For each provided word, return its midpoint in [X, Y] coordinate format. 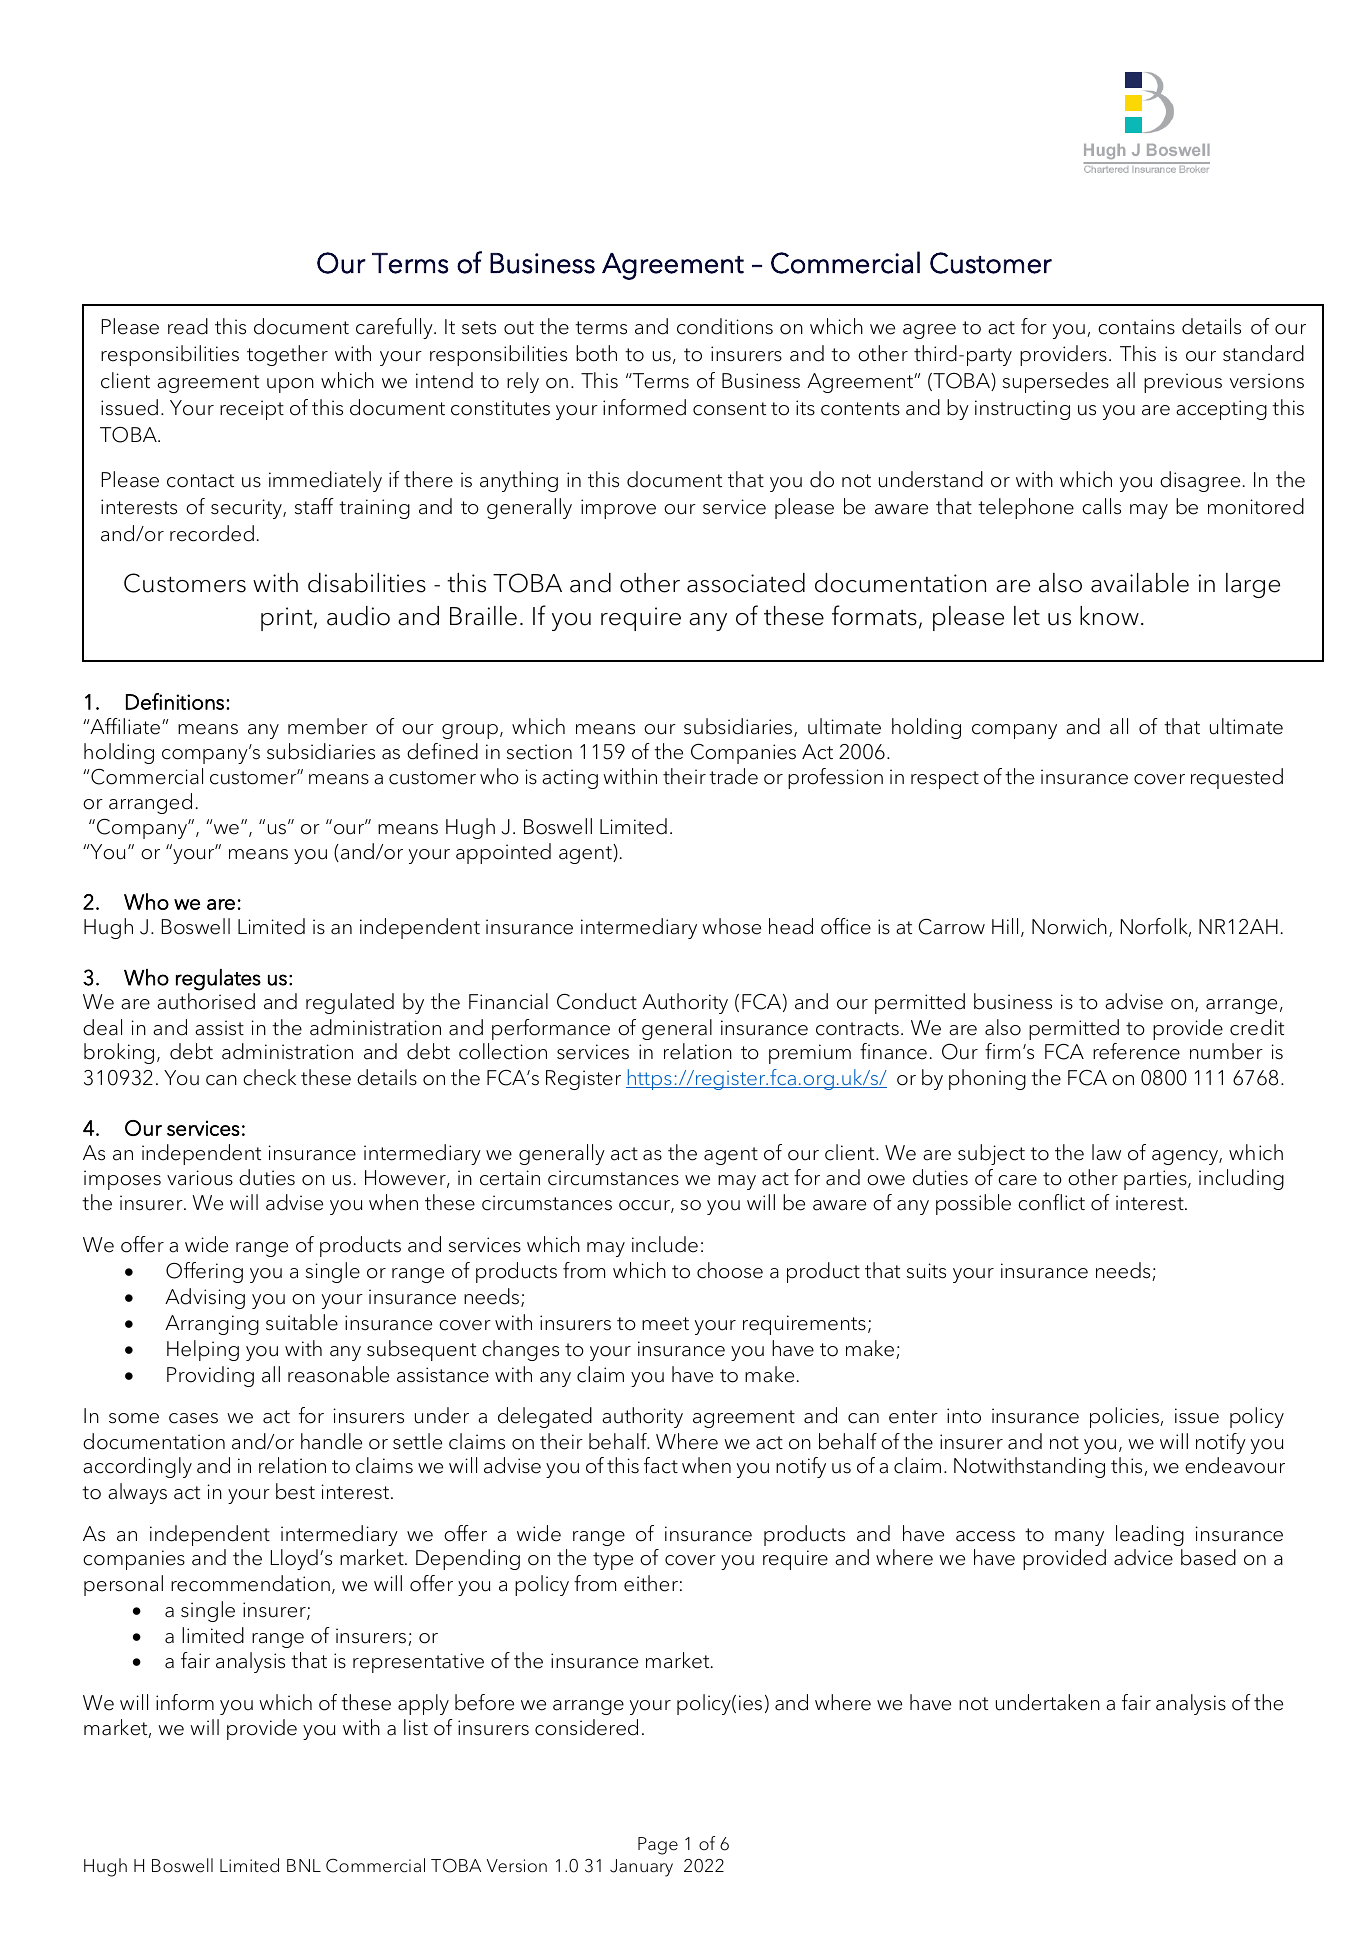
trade [733, 776]
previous [1183, 383]
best [295, 1491]
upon [290, 385]
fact [661, 1465]
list [416, 1727]
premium [810, 1054]
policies [1125, 1417]
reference [1136, 1051]
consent [729, 409]
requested [1237, 778]
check [269, 1077]
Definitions [175, 701]
